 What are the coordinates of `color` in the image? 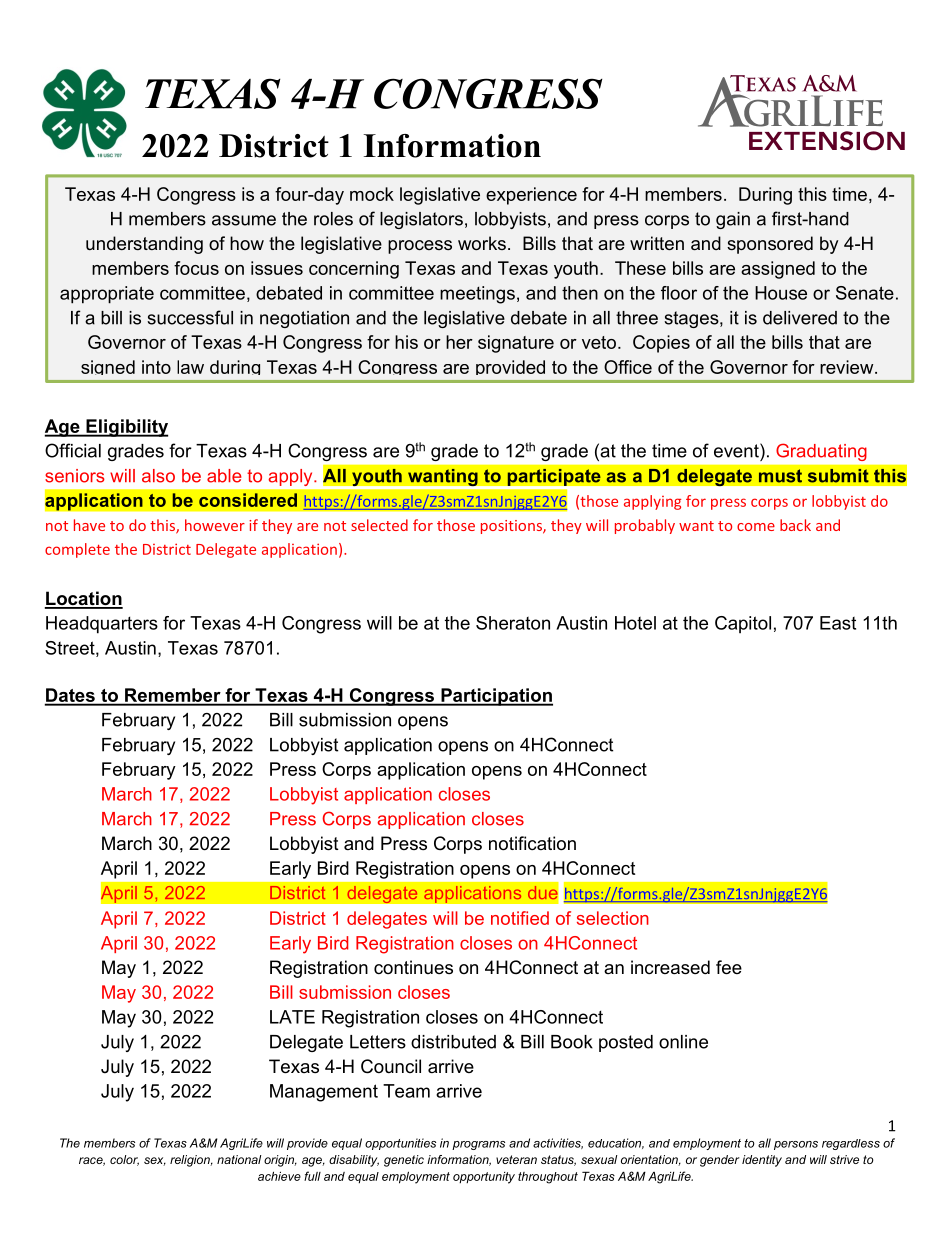 It's located at (124, 1160).
